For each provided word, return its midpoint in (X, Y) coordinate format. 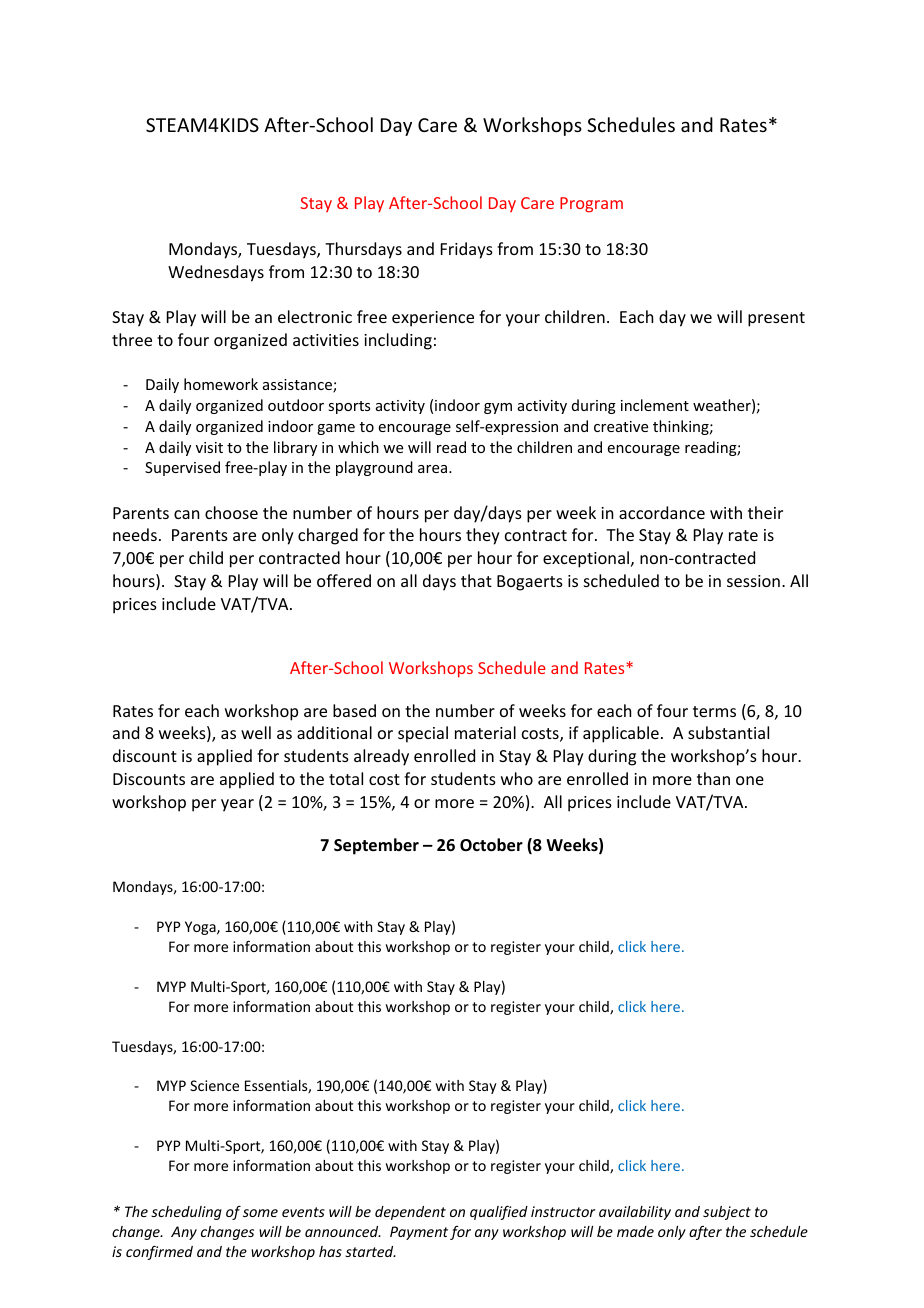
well (256, 732)
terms (714, 711)
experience (433, 319)
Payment (419, 1233)
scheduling (186, 1213)
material (485, 732)
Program (591, 205)
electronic (315, 316)
